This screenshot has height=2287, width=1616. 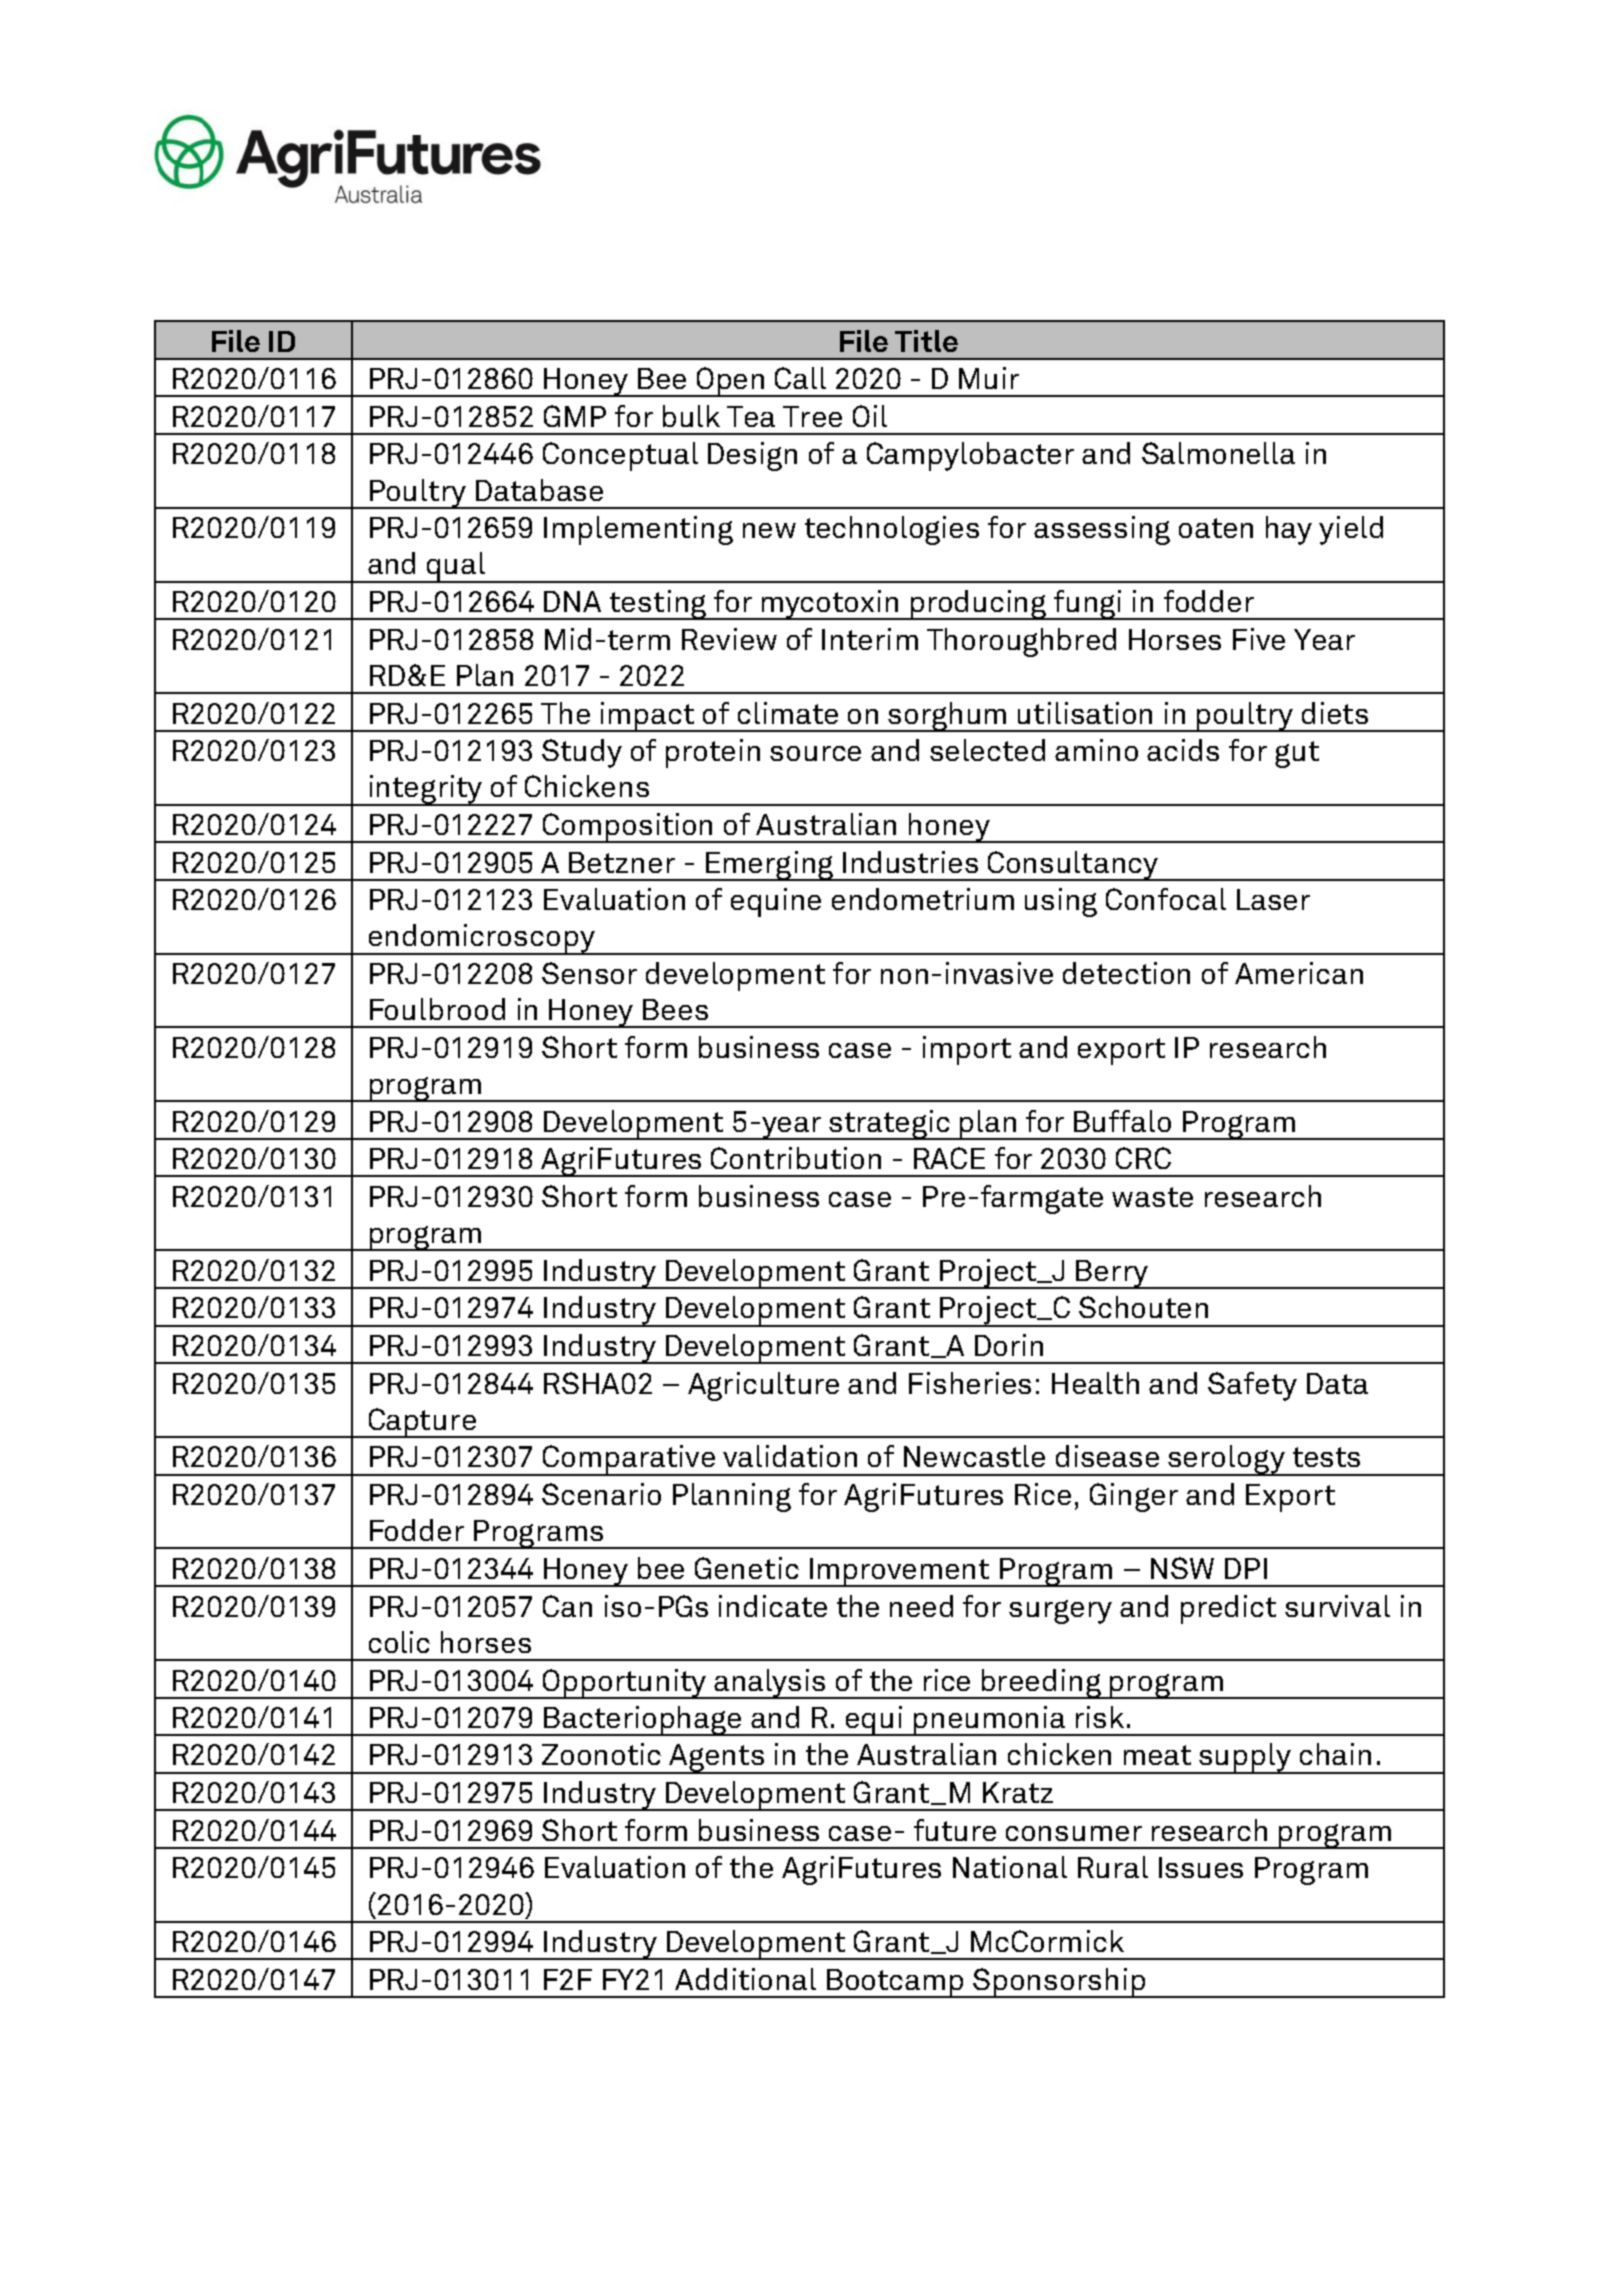 I want to click on strategic, so click(x=890, y=1125).
